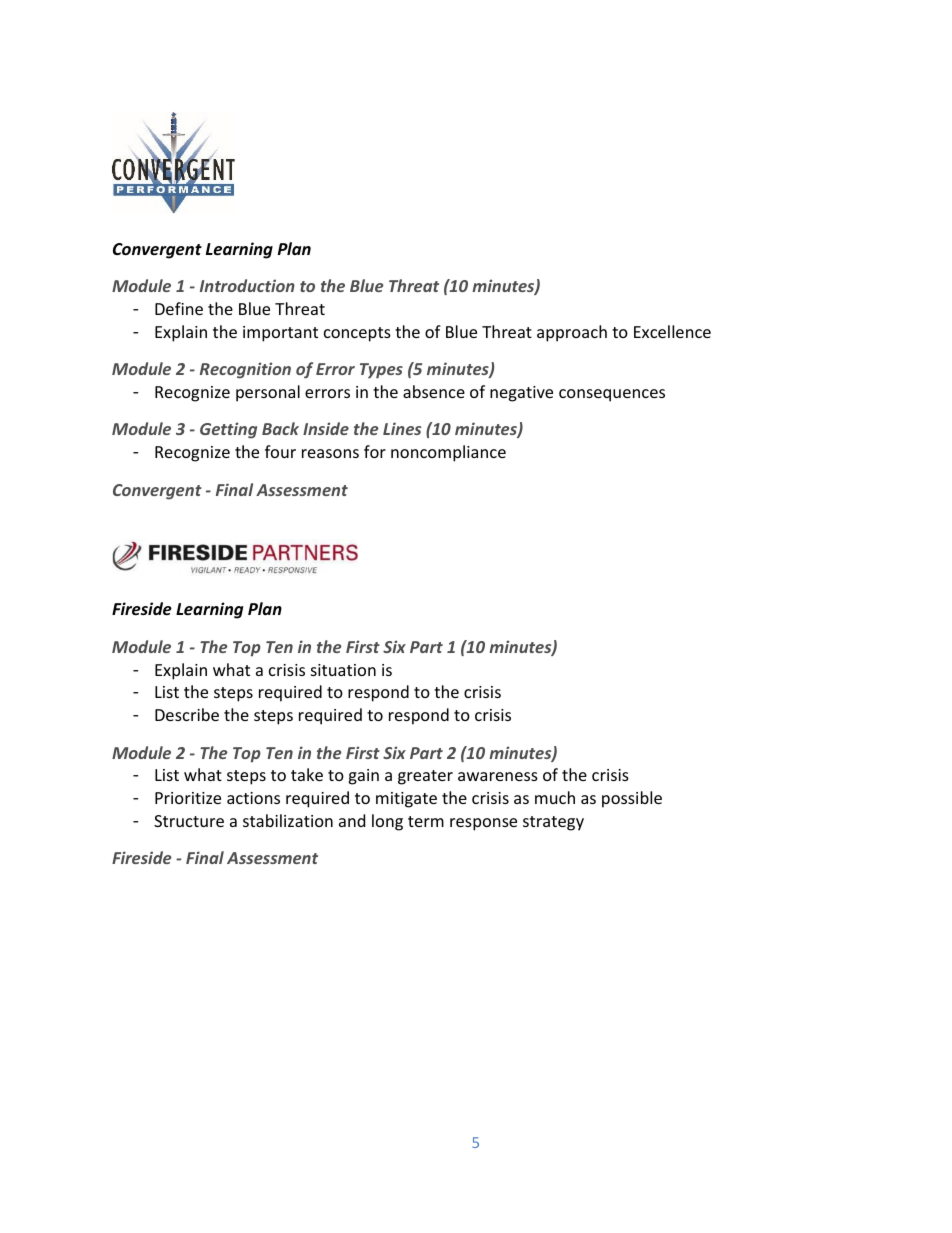 The image size is (952, 1233). What do you see at coordinates (343, 670) in the image?
I see `situation` at bounding box center [343, 670].
